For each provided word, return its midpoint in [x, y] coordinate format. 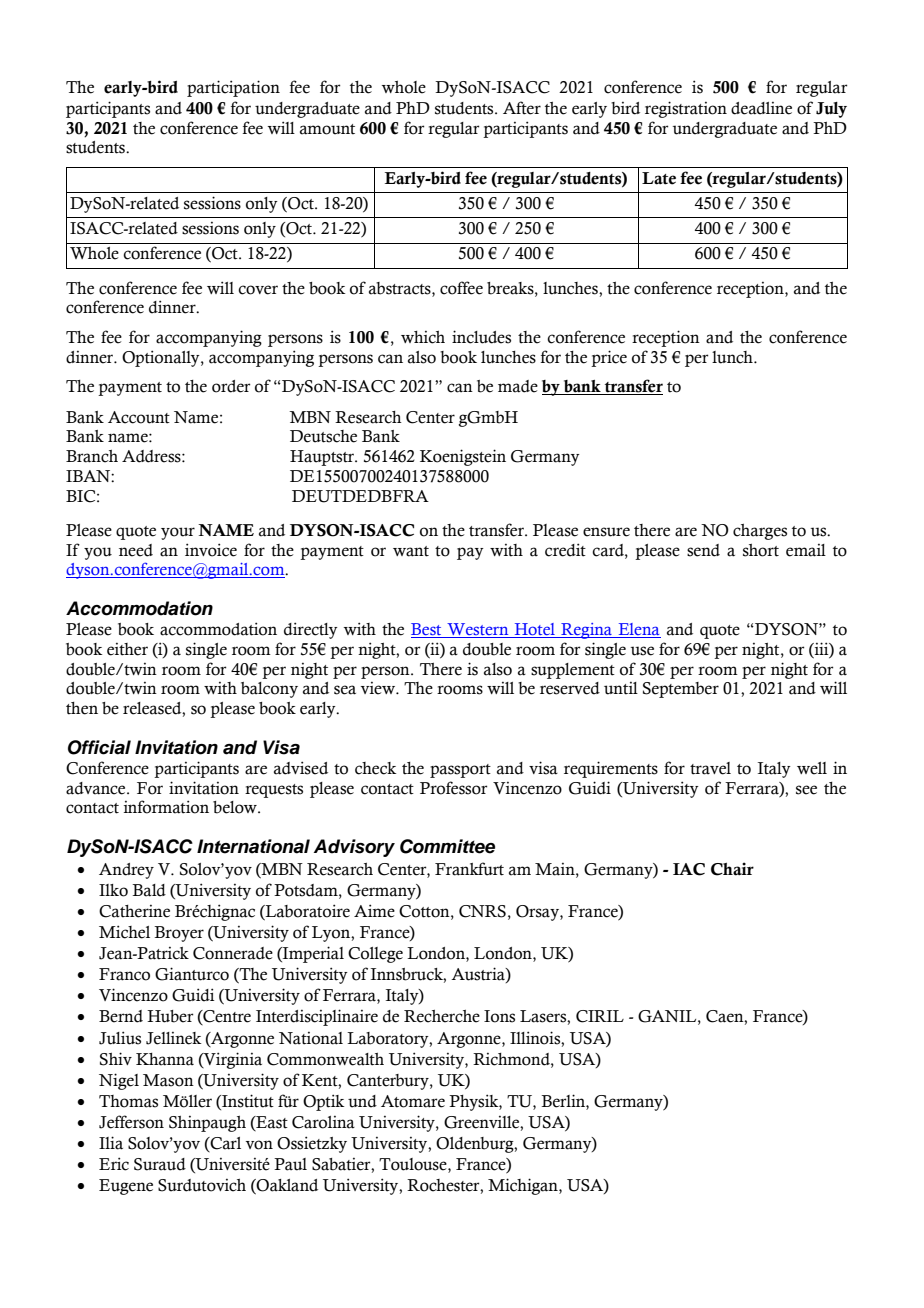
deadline [761, 108]
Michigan [524, 1186]
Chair [732, 869]
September [681, 690]
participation [233, 88]
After [522, 108]
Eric [114, 1164]
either [127, 649]
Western [478, 630]
